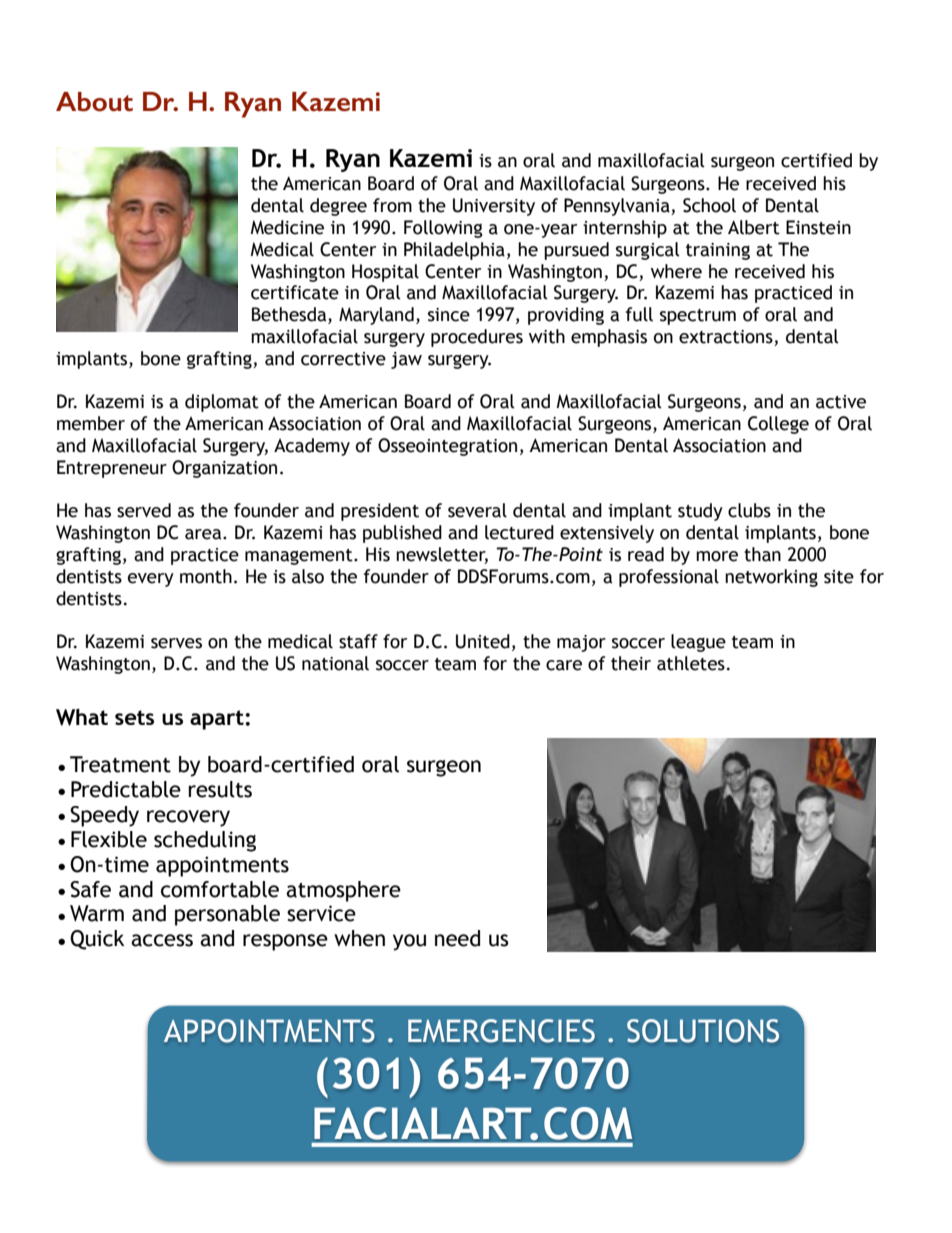  What do you see at coordinates (703, 1031) in the document?
I see `SOLUTIONS` at bounding box center [703, 1031].
